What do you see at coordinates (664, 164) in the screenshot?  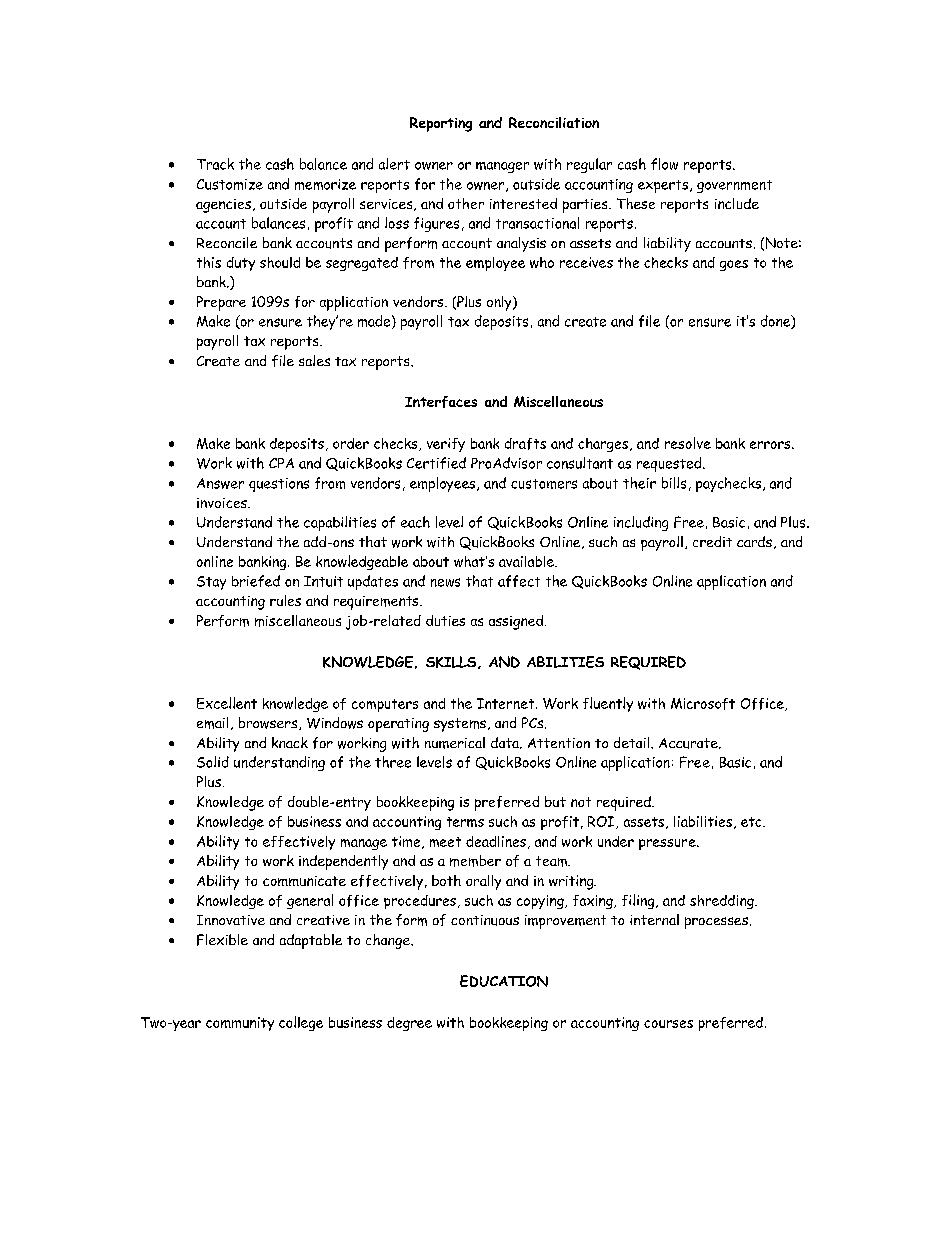 I see `flow` at bounding box center [664, 164].
